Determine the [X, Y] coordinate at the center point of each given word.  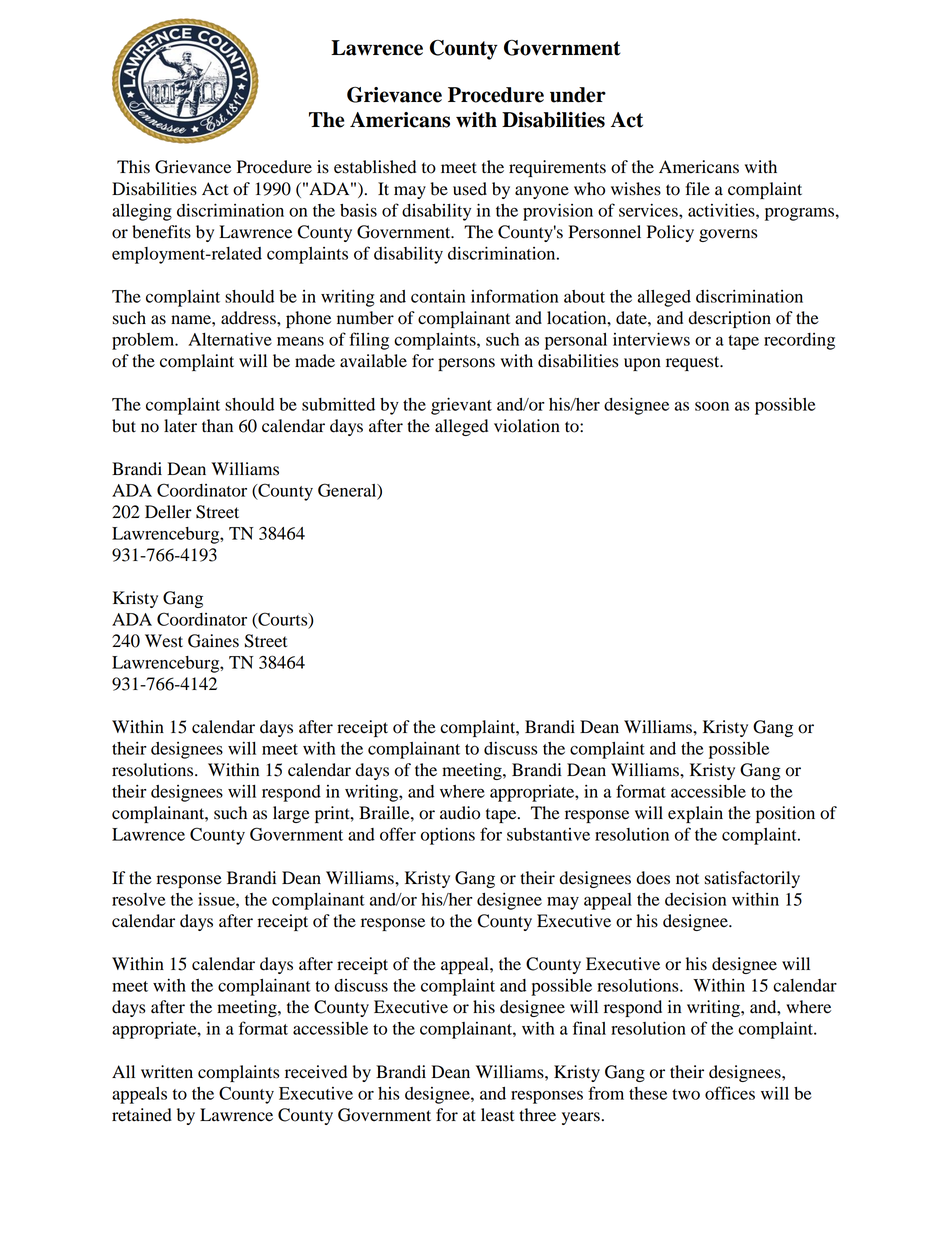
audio [460, 813]
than [217, 426]
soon [712, 406]
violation [527, 426]
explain [695, 814]
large [291, 814]
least [497, 1115]
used [470, 189]
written [167, 1072]
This [133, 167]
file [697, 189]
